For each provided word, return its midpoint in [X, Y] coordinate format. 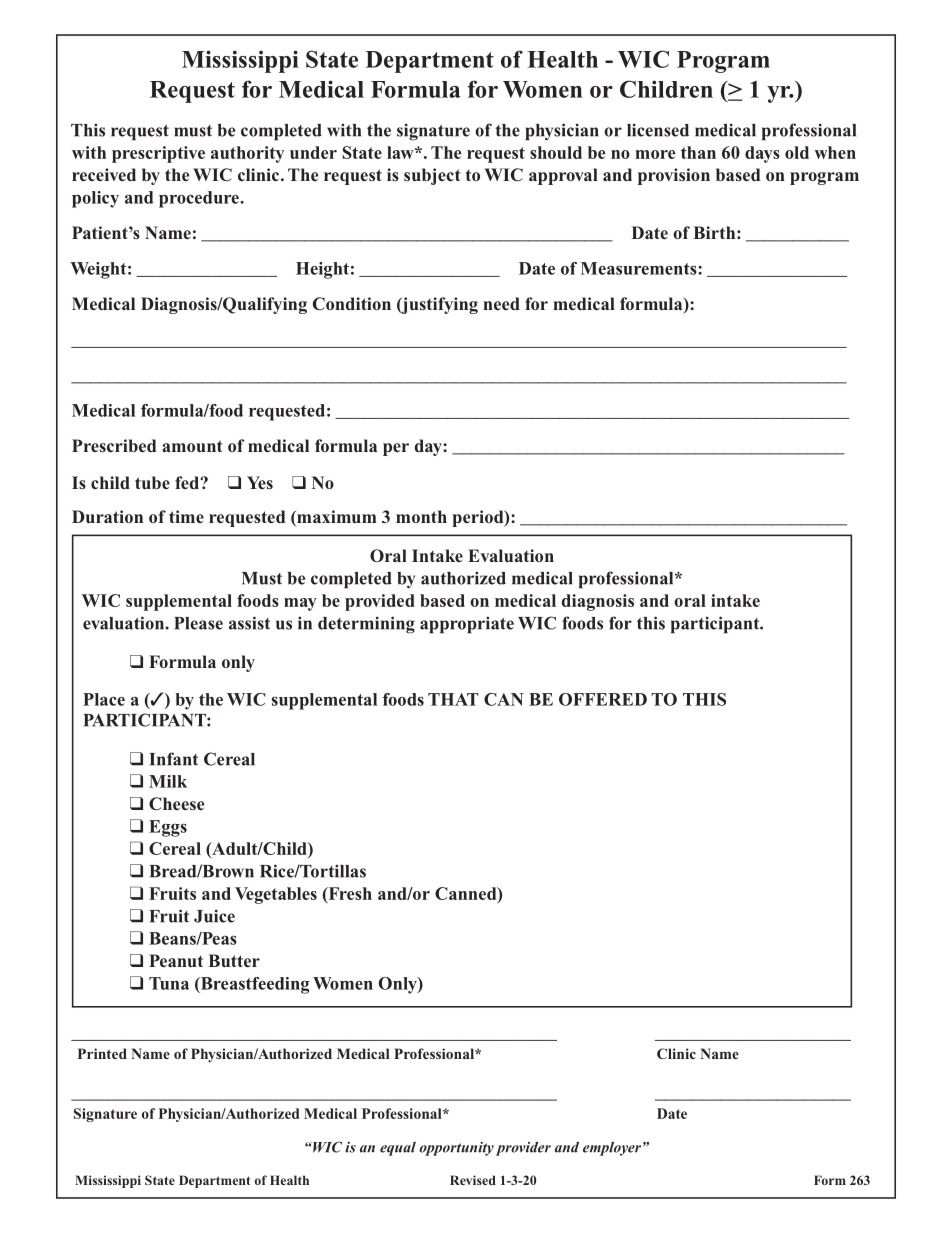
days [762, 154]
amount [192, 446]
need [501, 303]
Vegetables [276, 895]
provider [523, 1149]
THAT [453, 699]
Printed [102, 1053]
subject [432, 176]
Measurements [640, 268]
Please [198, 623]
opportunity [456, 1149]
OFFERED [603, 699]
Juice [214, 916]
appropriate [467, 625]
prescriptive [158, 154]
